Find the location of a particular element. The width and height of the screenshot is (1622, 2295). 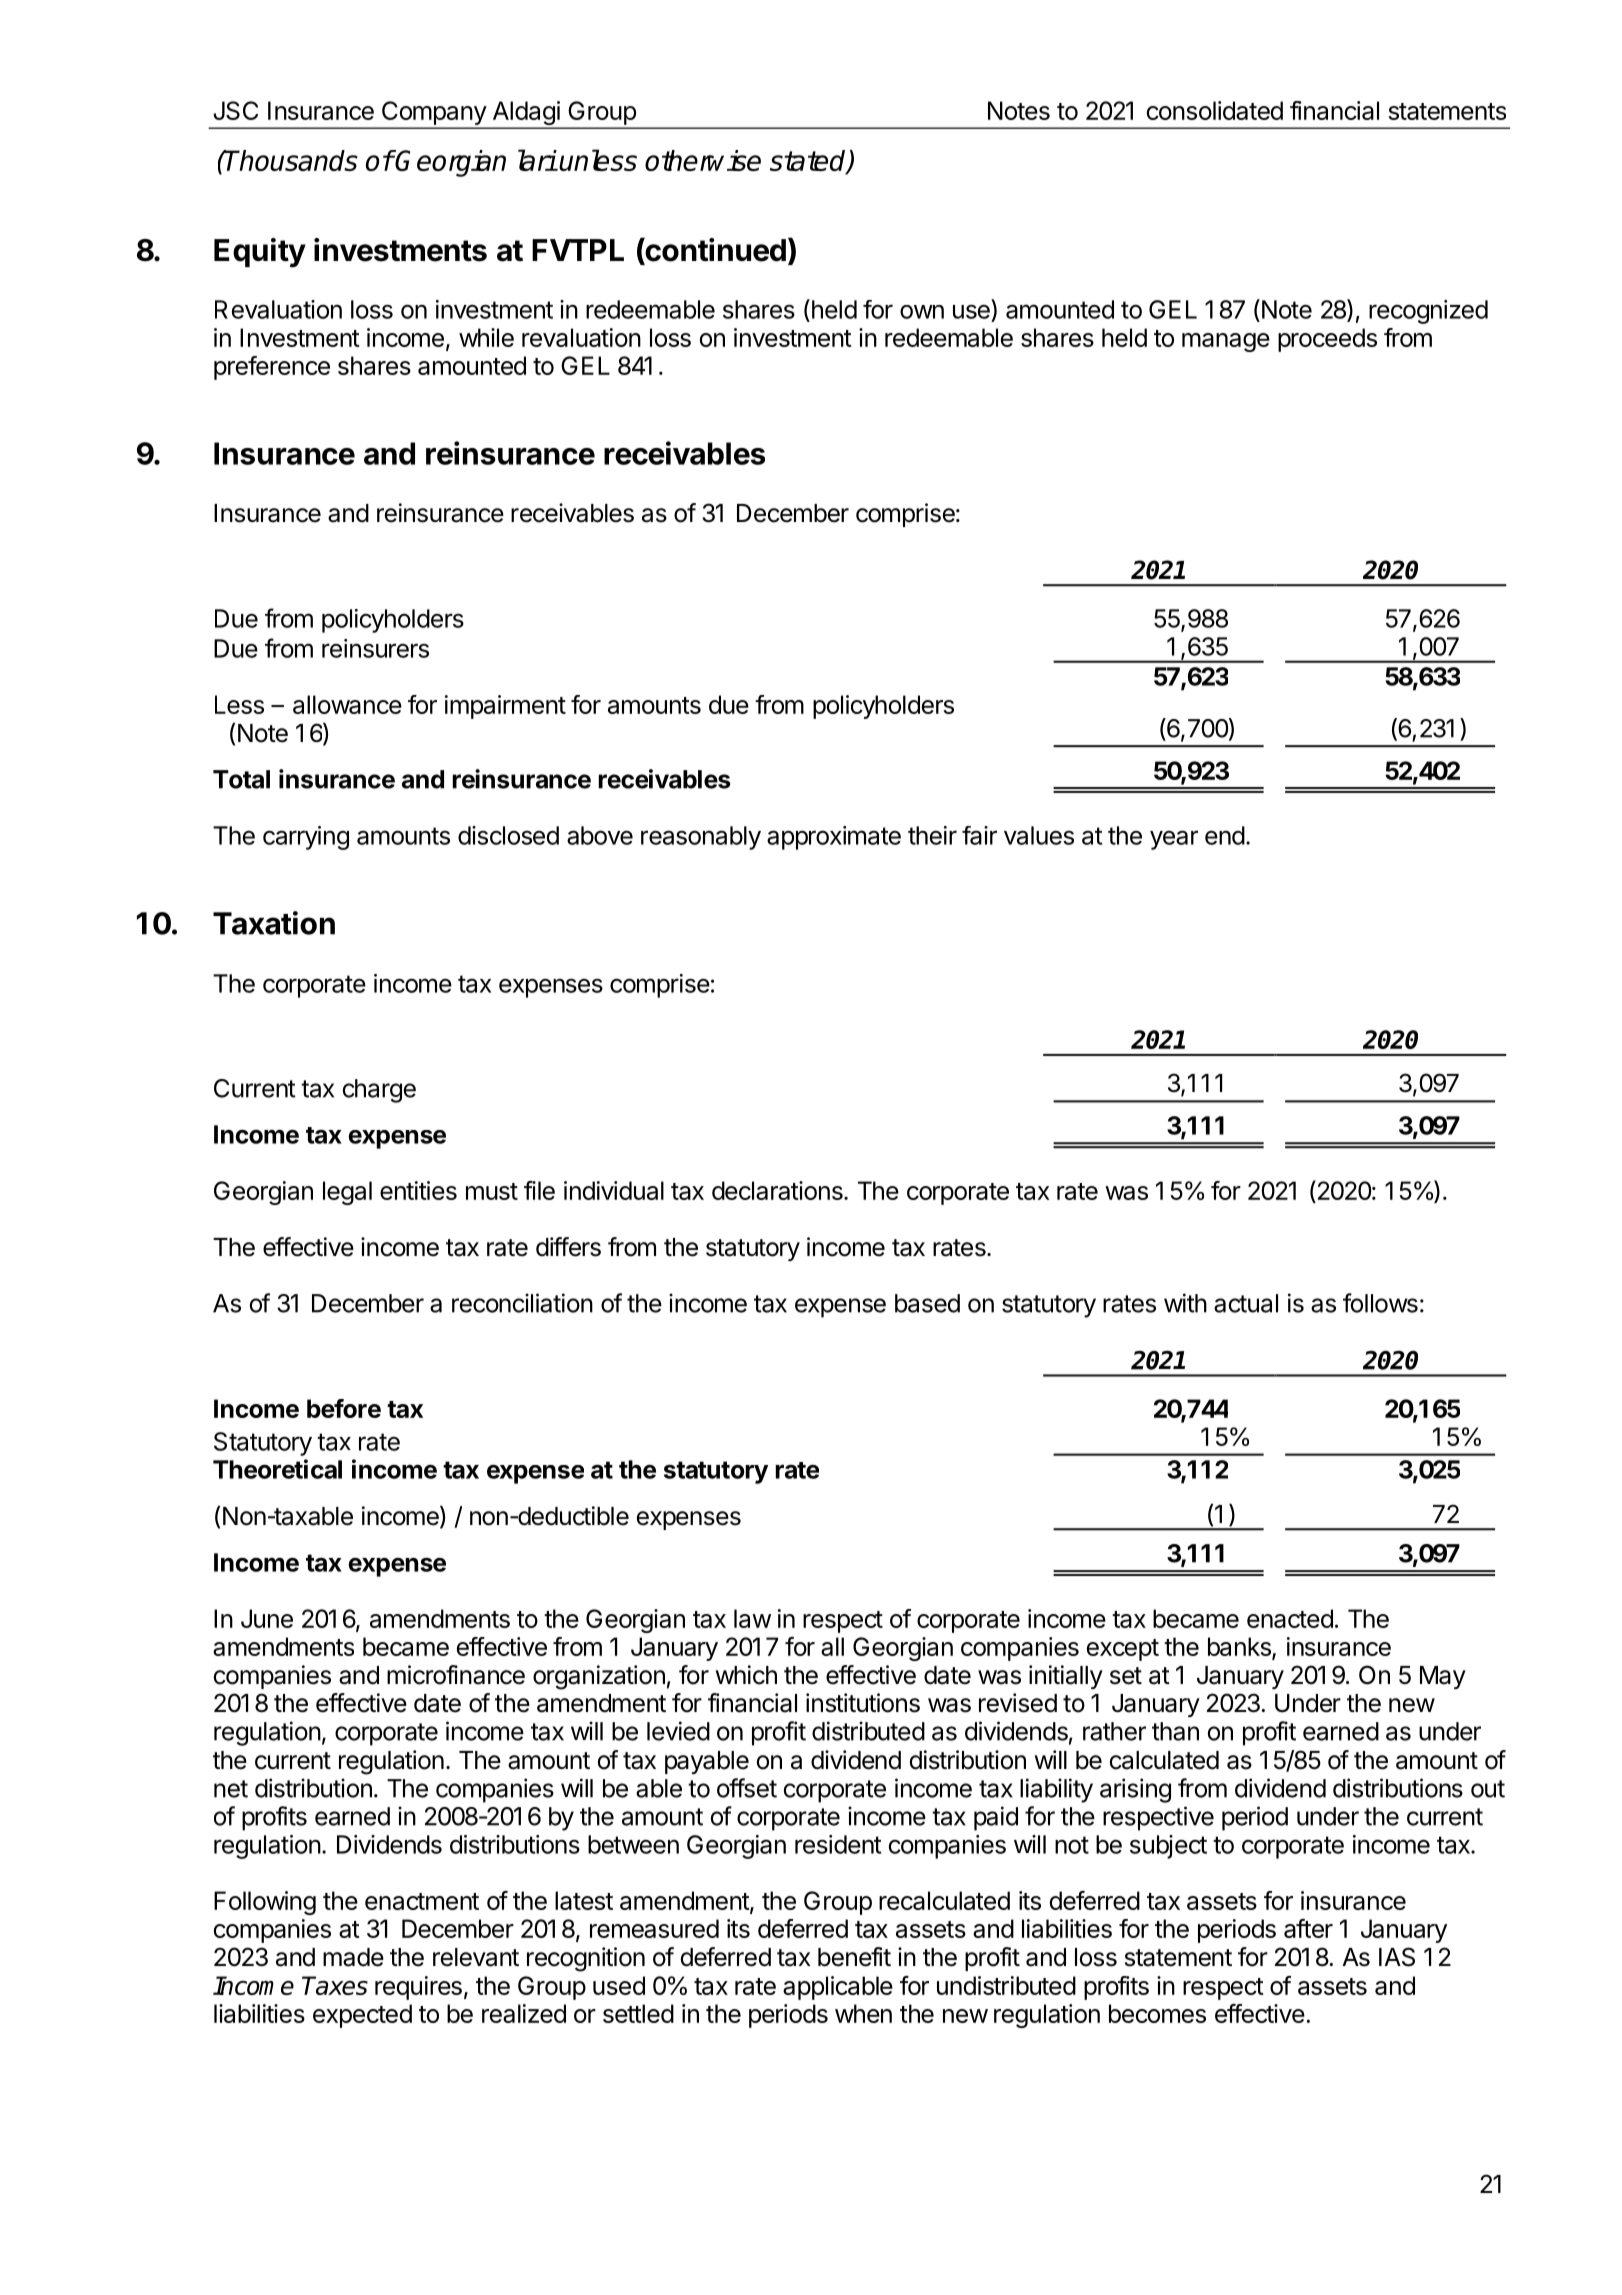

otherwise is located at coordinates (703, 160).
